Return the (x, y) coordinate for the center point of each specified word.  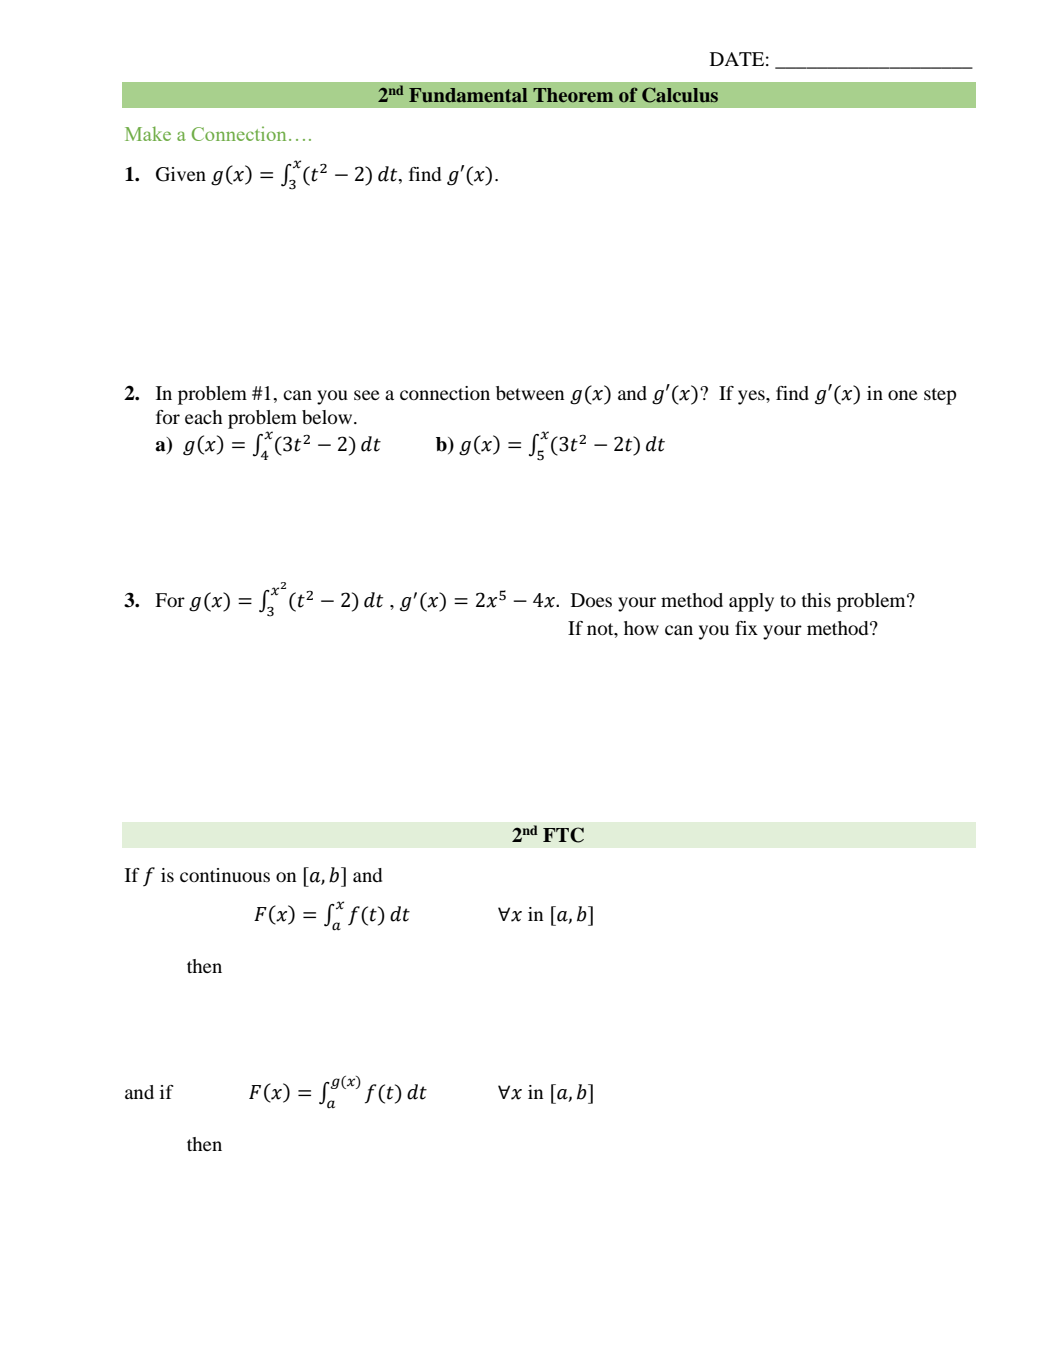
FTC (563, 835)
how (641, 628)
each (204, 417)
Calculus (680, 95)
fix (746, 628)
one (903, 395)
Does (591, 600)
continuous (225, 875)
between (530, 393)
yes (752, 397)
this (816, 600)
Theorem (573, 95)
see (367, 395)
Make (148, 133)
